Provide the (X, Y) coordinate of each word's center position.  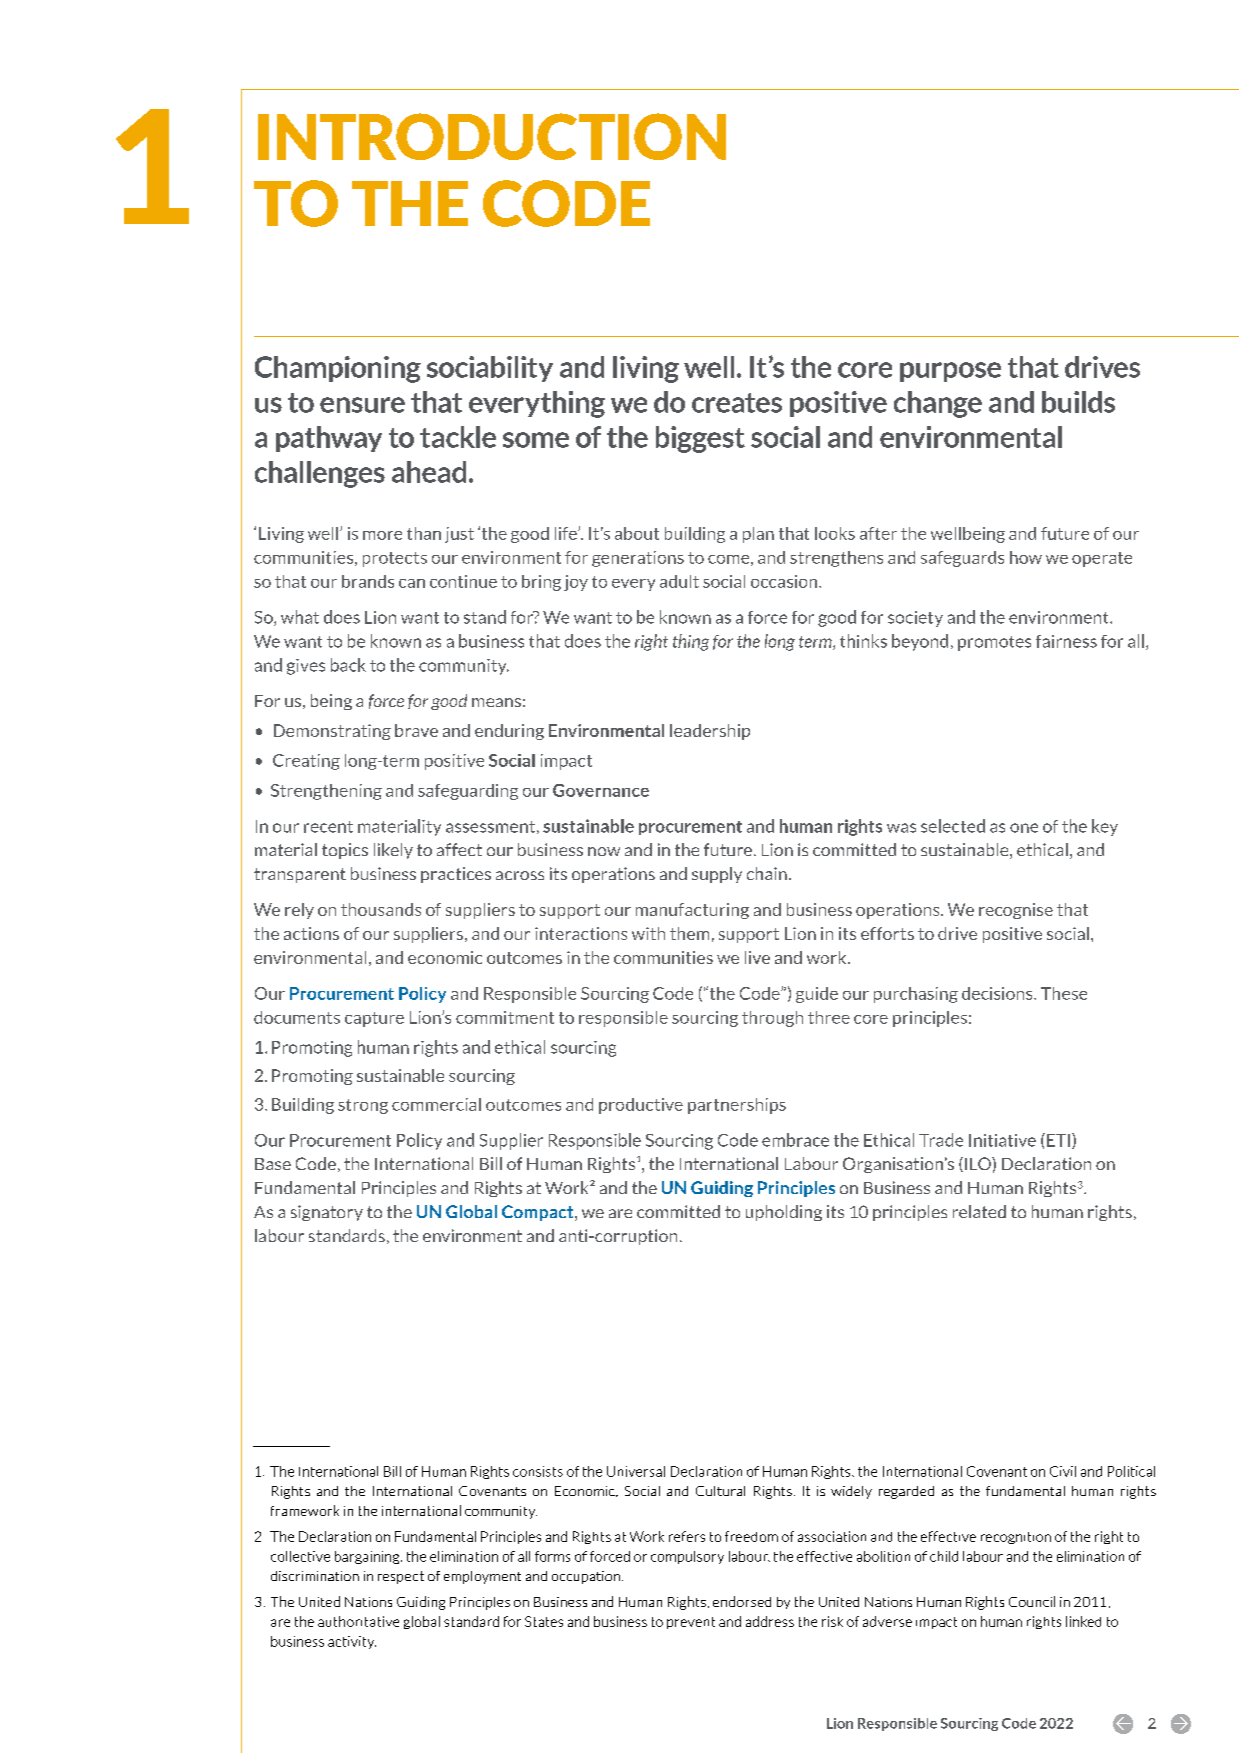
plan (758, 535)
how (1026, 557)
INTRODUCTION (492, 136)
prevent (691, 1623)
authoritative (358, 1621)
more (382, 535)
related (979, 1211)
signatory (327, 1213)
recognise (1016, 911)
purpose (950, 372)
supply (717, 875)
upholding (784, 1213)
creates (737, 403)
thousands (381, 909)
